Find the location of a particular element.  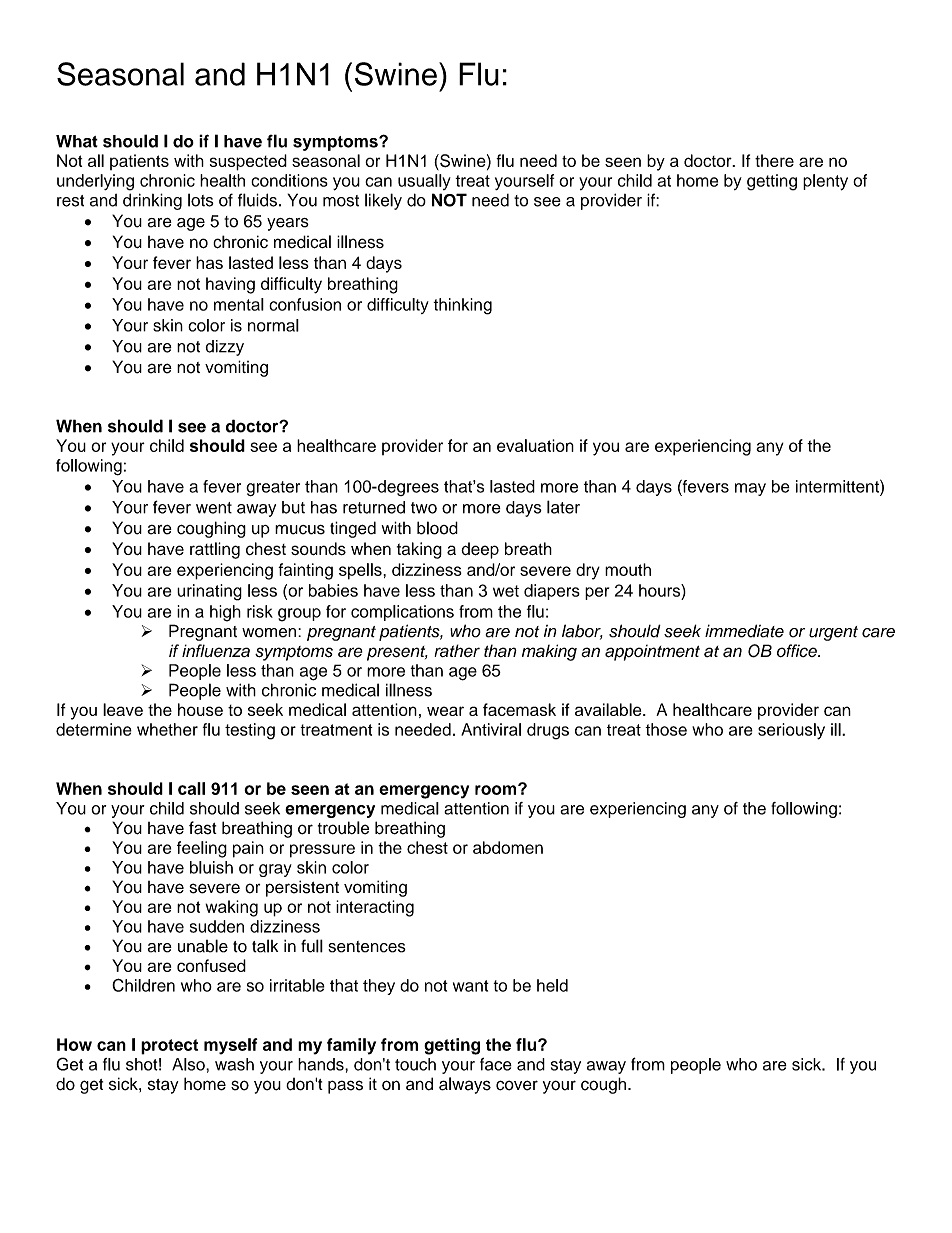

usually is located at coordinates (424, 182).
